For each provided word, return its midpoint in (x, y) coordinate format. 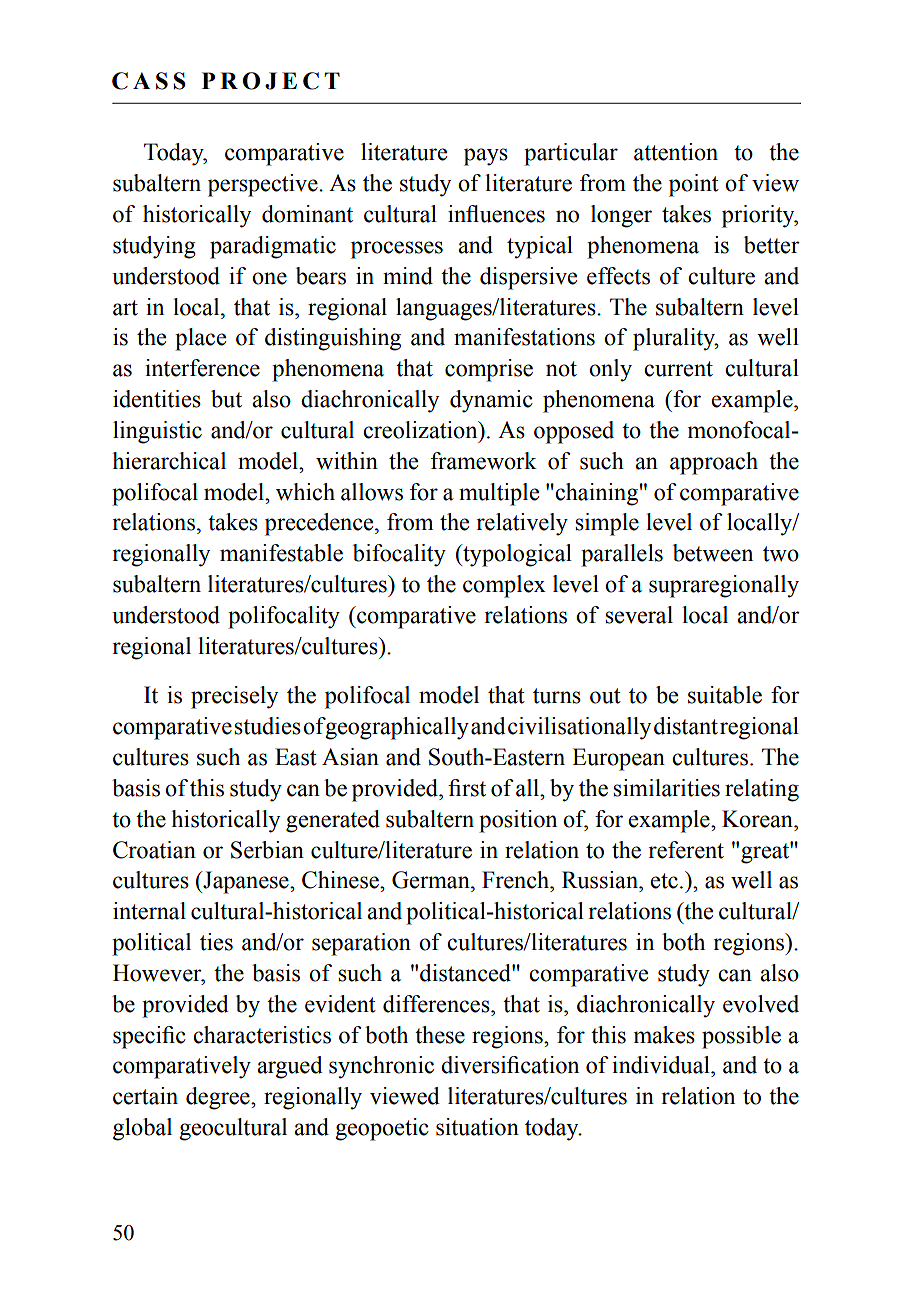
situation (477, 1127)
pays (486, 157)
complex (504, 586)
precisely (234, 697)
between (713, 553)
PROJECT (271, 81)
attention (676, 152)
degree (219, 1098)
